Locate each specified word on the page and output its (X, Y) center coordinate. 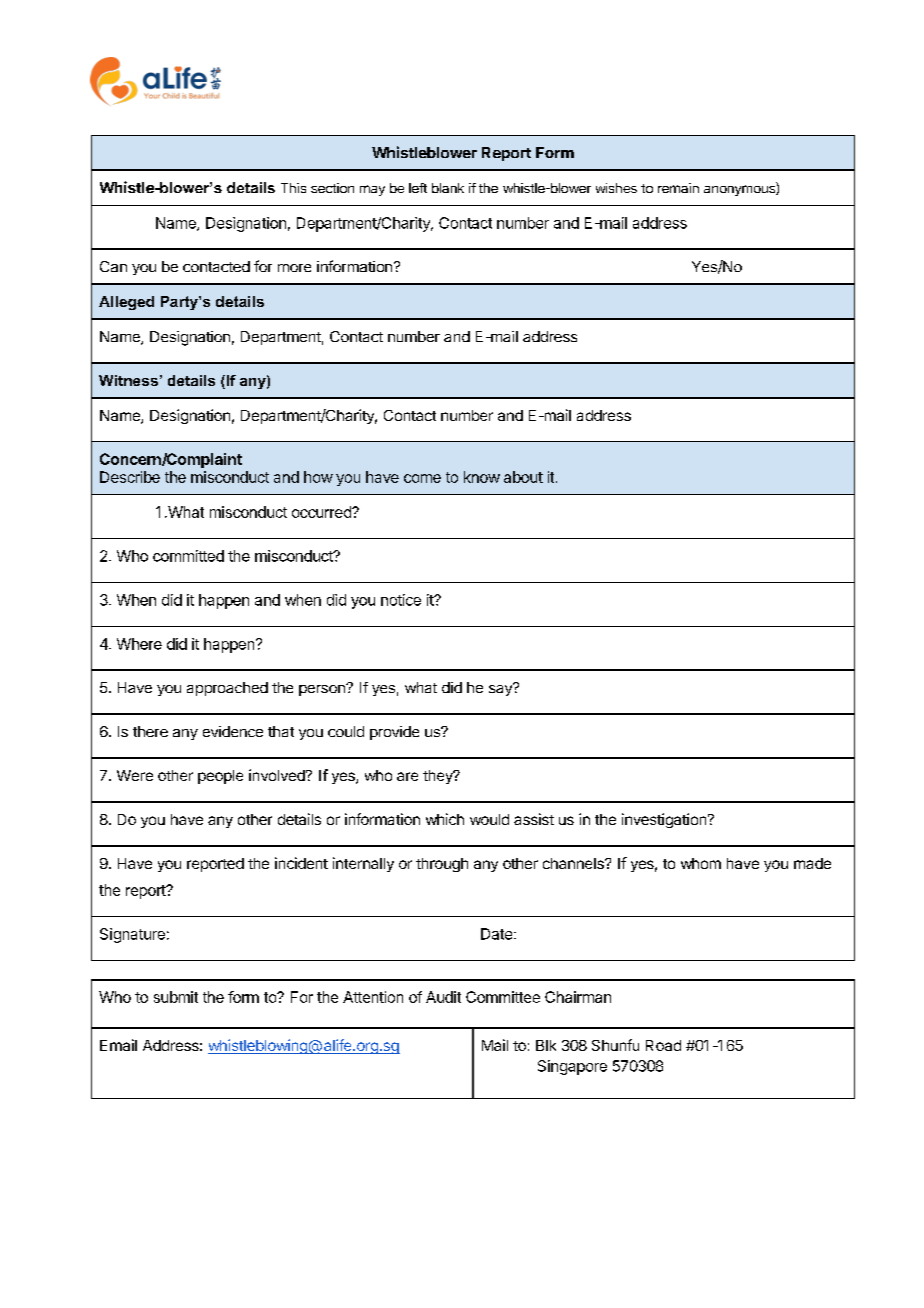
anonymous (740, 190)
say (501, 689)
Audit (443, 997)
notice (401, 600)
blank (448, 188)
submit (176, 997)
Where (139, 644)
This (293, 188)
